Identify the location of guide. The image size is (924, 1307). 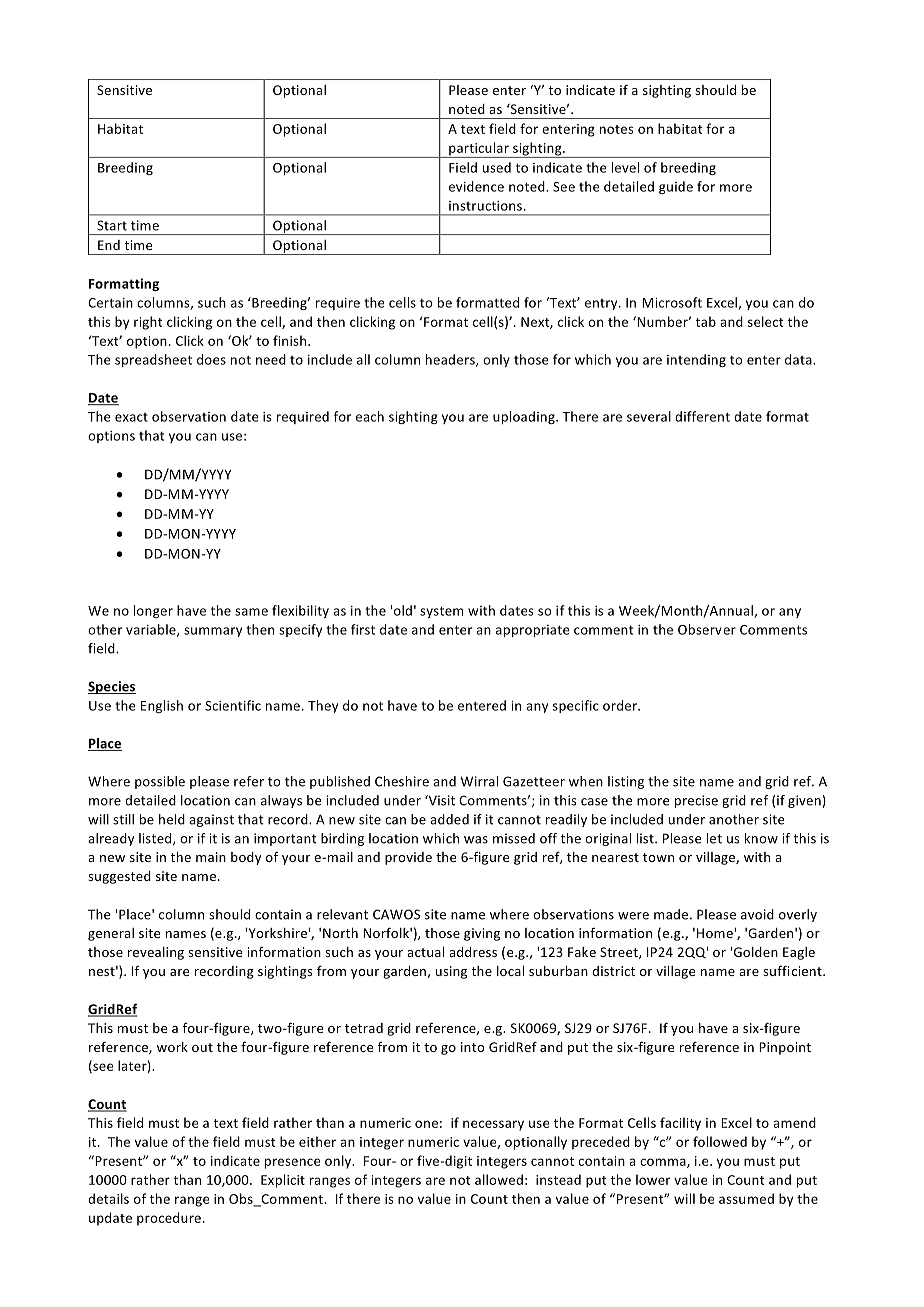
(676, 187).
